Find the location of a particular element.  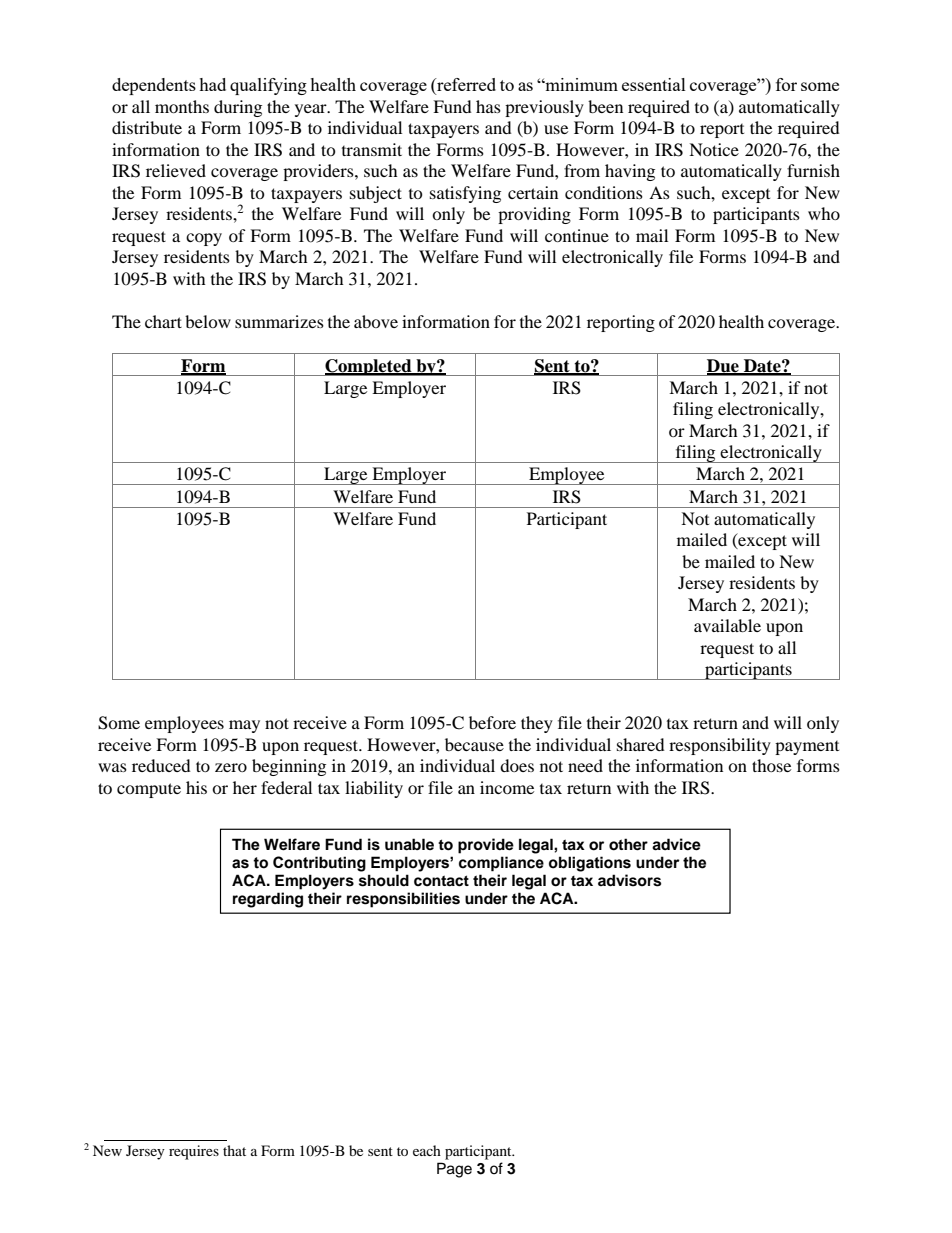

available is located at coordinates (727, 625).
